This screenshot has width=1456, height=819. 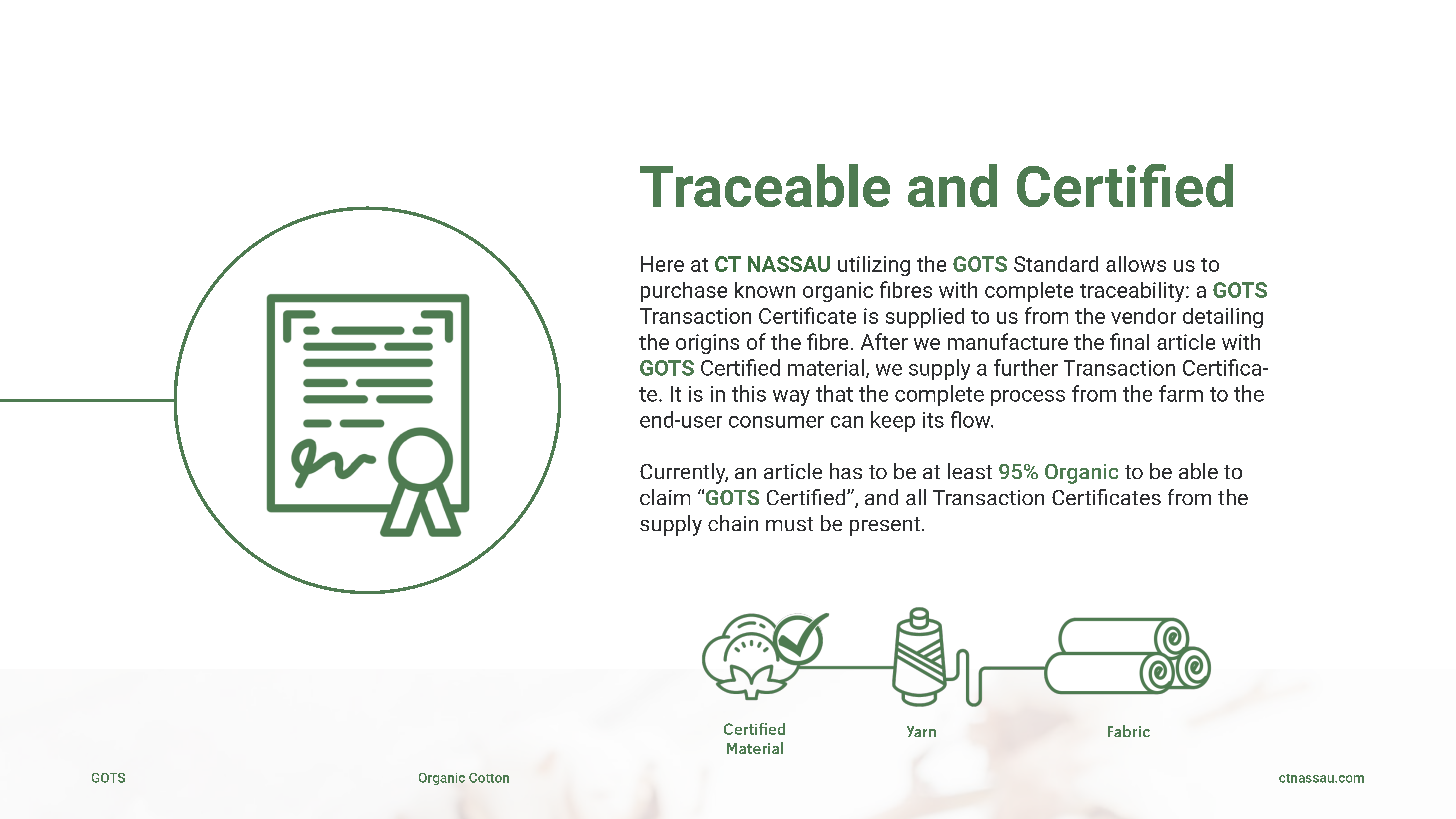 I want to click on Yarn, so click(x=921, y=731).
